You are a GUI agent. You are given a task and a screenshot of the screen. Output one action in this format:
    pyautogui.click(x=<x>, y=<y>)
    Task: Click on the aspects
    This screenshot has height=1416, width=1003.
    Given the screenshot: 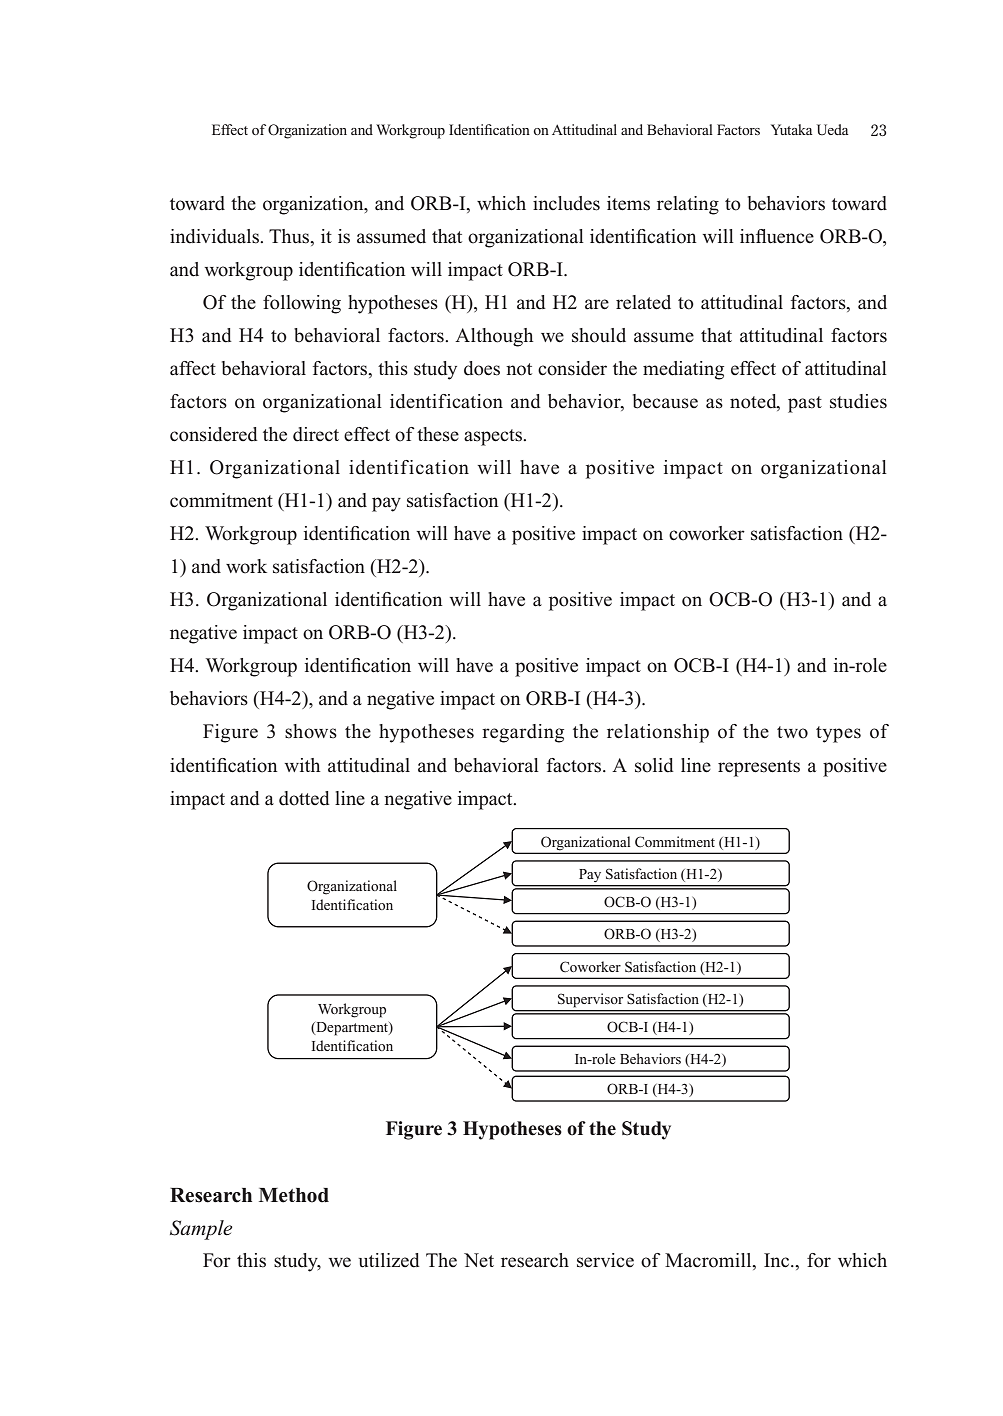 What is the action you would take?
    pyautogui.click(x=494, y=437)
